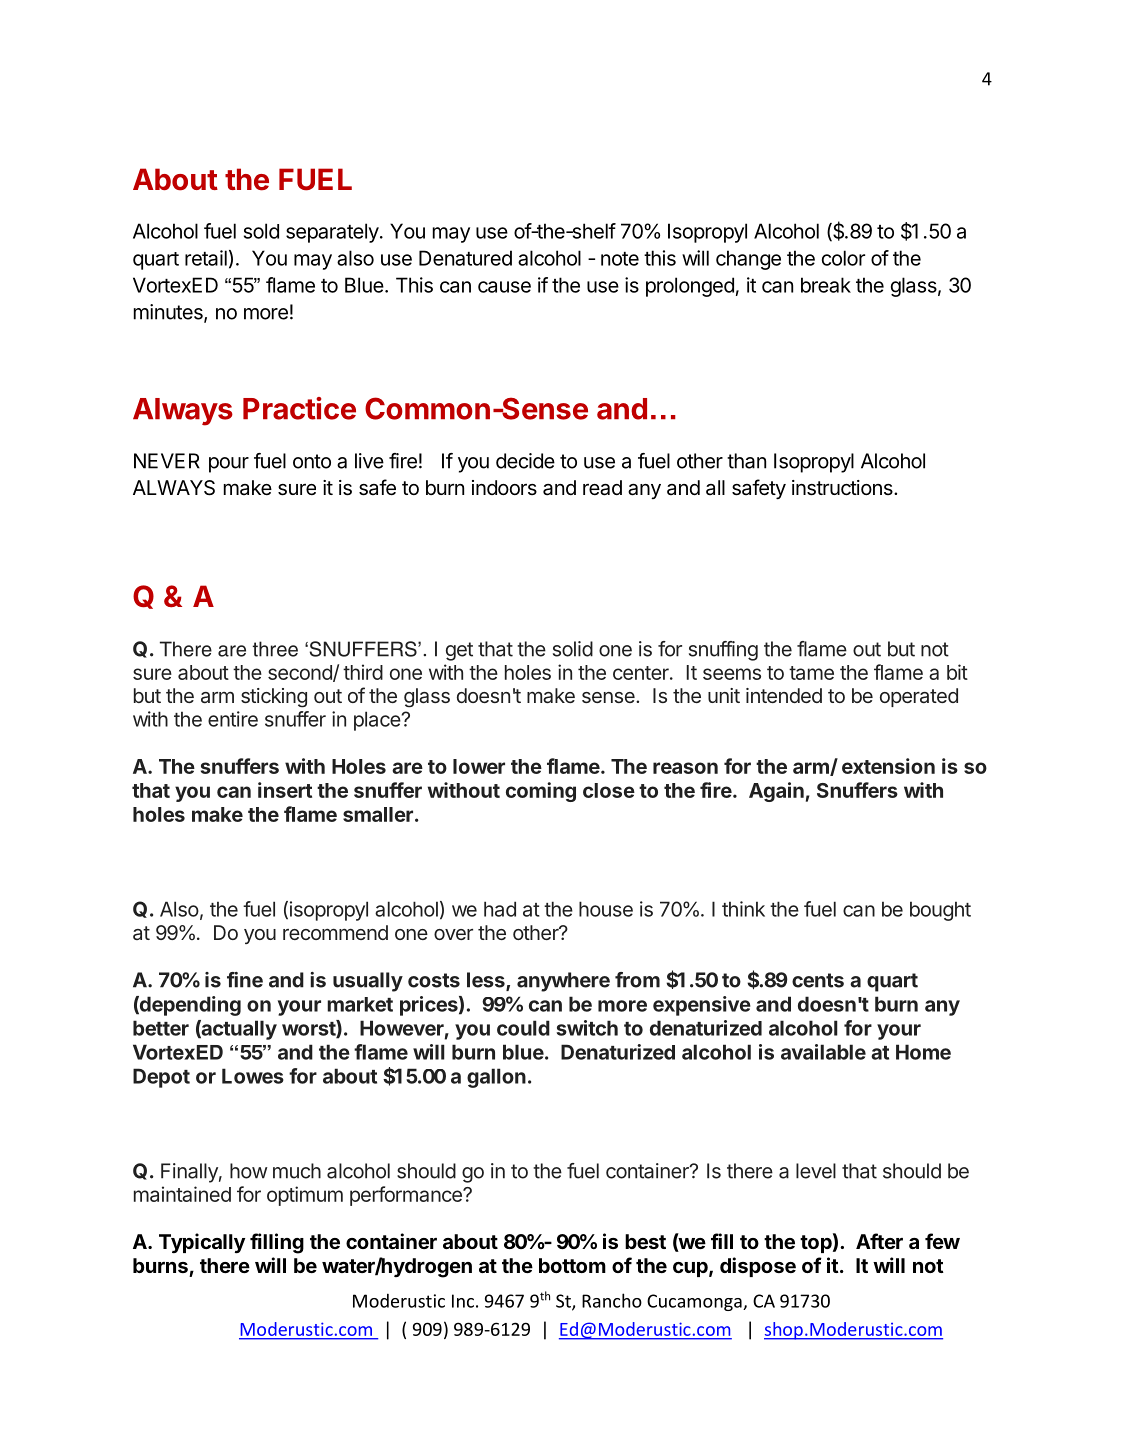 The height and width of the screenshot is (1454, 1124). Describe the element at coordinates (202, 1243) in the screenshot. I see `Typically` at that location.
